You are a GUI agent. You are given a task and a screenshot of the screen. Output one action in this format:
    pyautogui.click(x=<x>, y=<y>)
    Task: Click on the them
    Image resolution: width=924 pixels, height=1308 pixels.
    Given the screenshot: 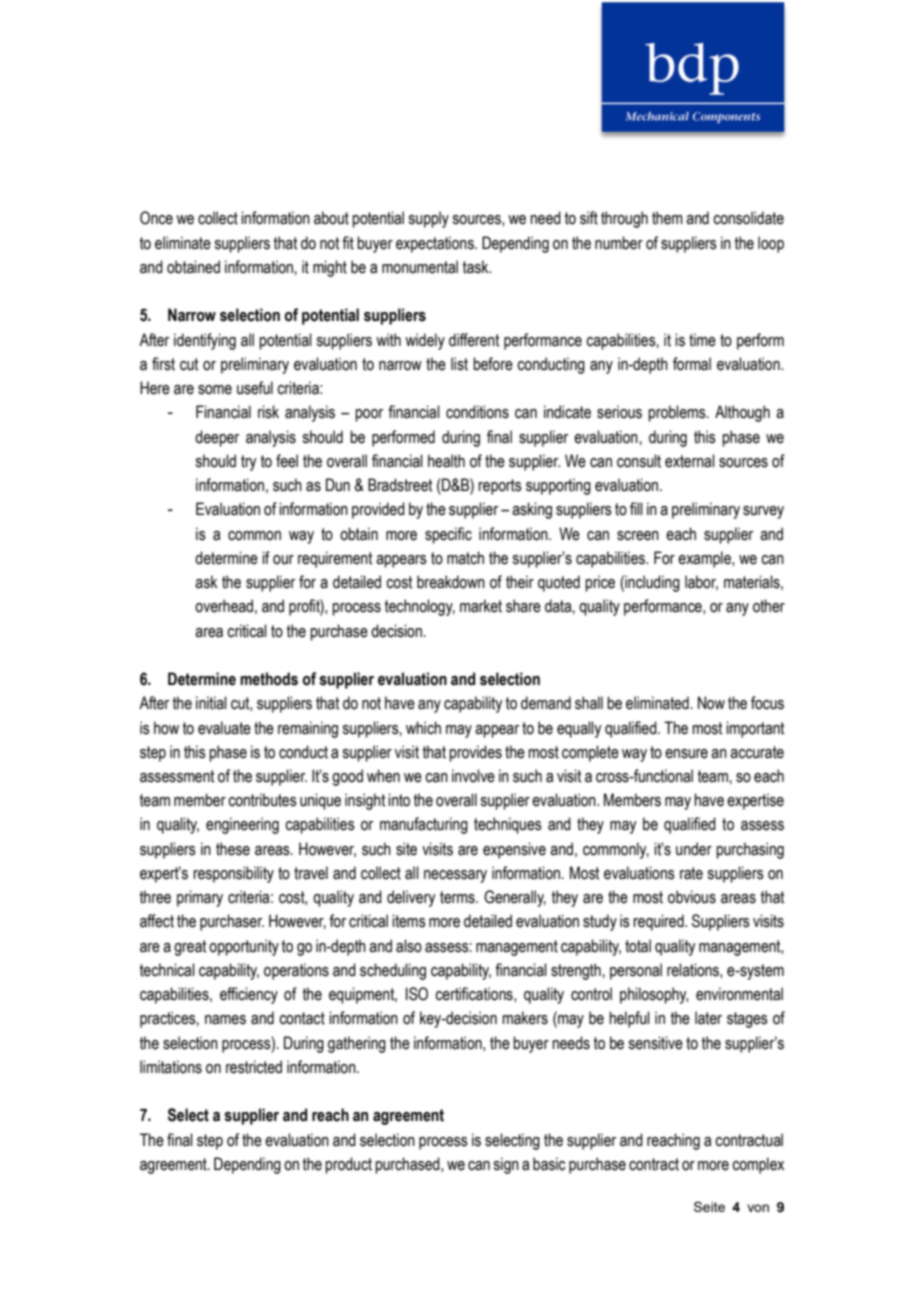 What is the action you would take?
    pyautogui.click(x=667, y=218)
